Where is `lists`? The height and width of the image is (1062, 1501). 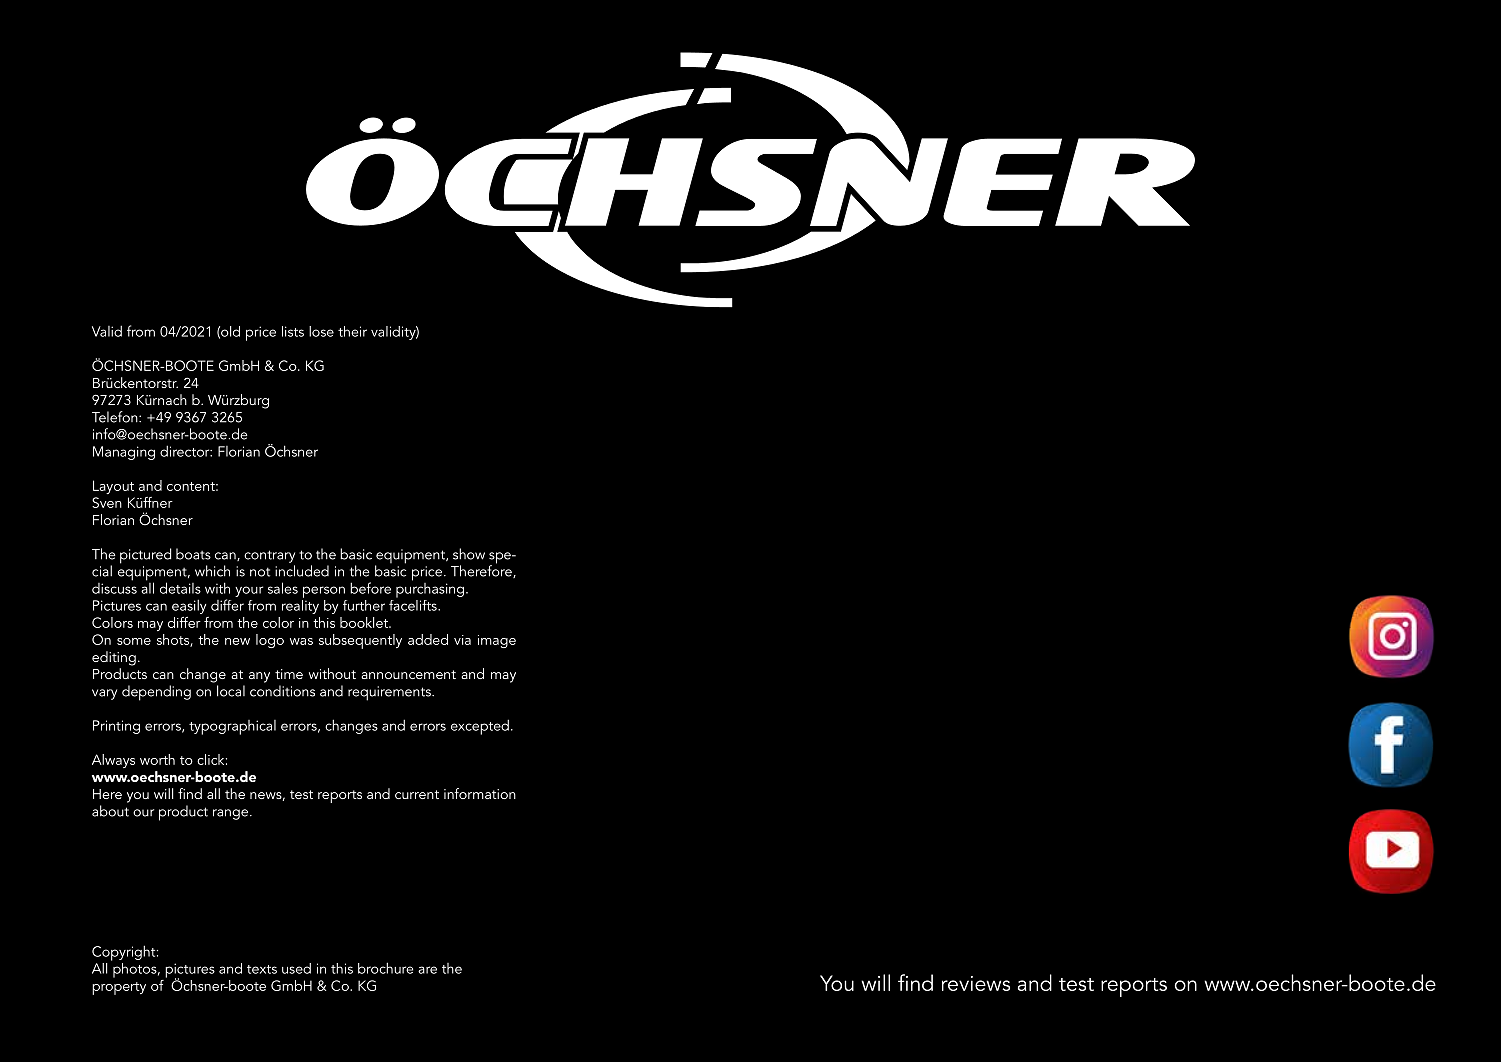
lists is located at coordinates (293, 331).
